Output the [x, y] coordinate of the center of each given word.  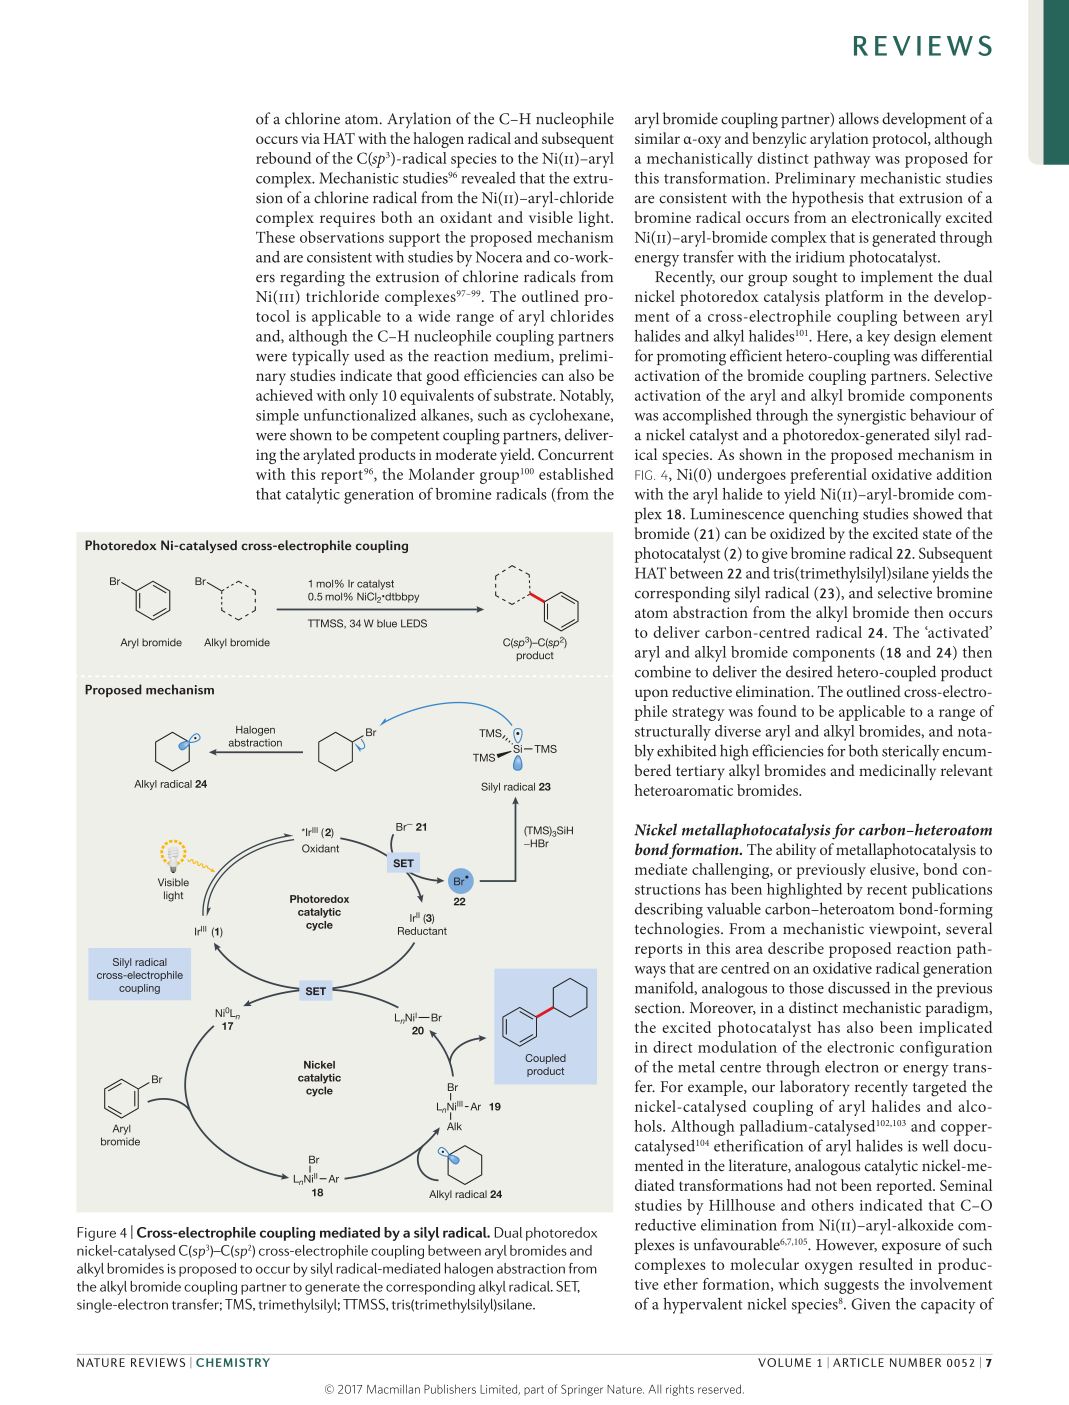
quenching [824, 515]
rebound [283, 158]
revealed [488, 178]
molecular [764, 1264]
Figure [96, 1234]
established [576, 474]
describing [669, 910]
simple [277, 417]
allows [859, 118]
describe [796, 948]
